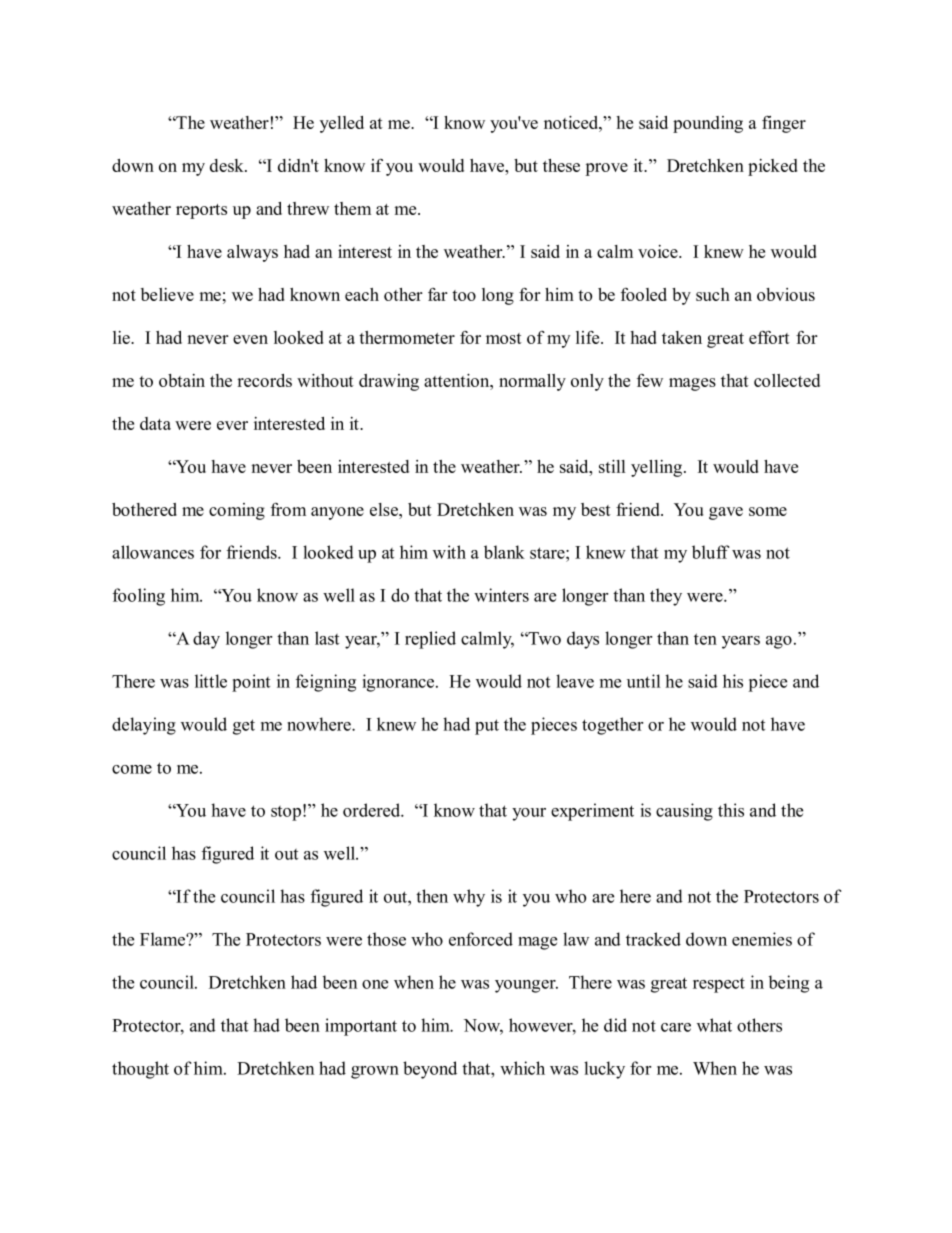  I want to click on desk, so click(228, 165).
